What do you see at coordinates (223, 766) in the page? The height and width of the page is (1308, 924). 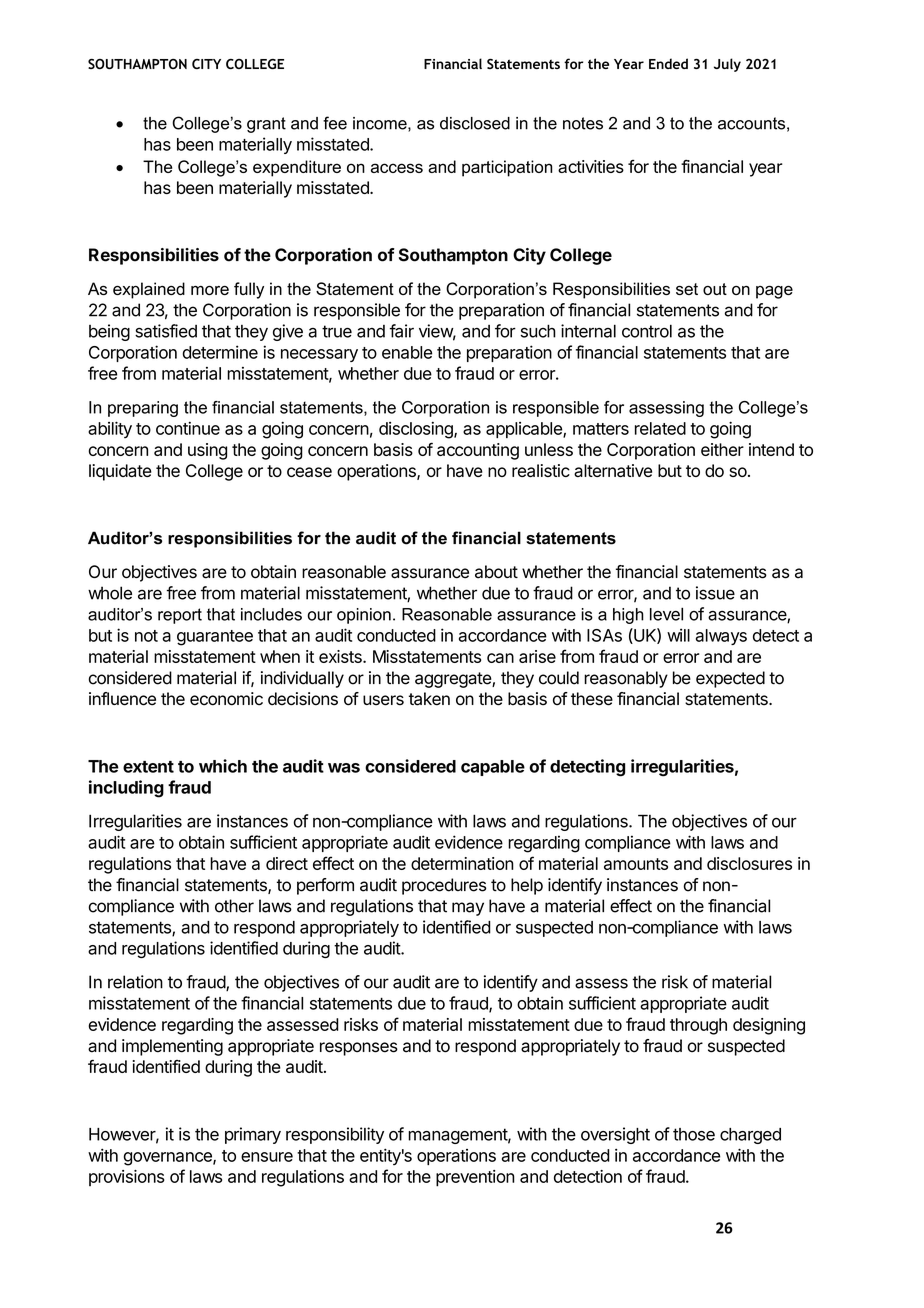 I see `which` at bounding box center [223, 766].
